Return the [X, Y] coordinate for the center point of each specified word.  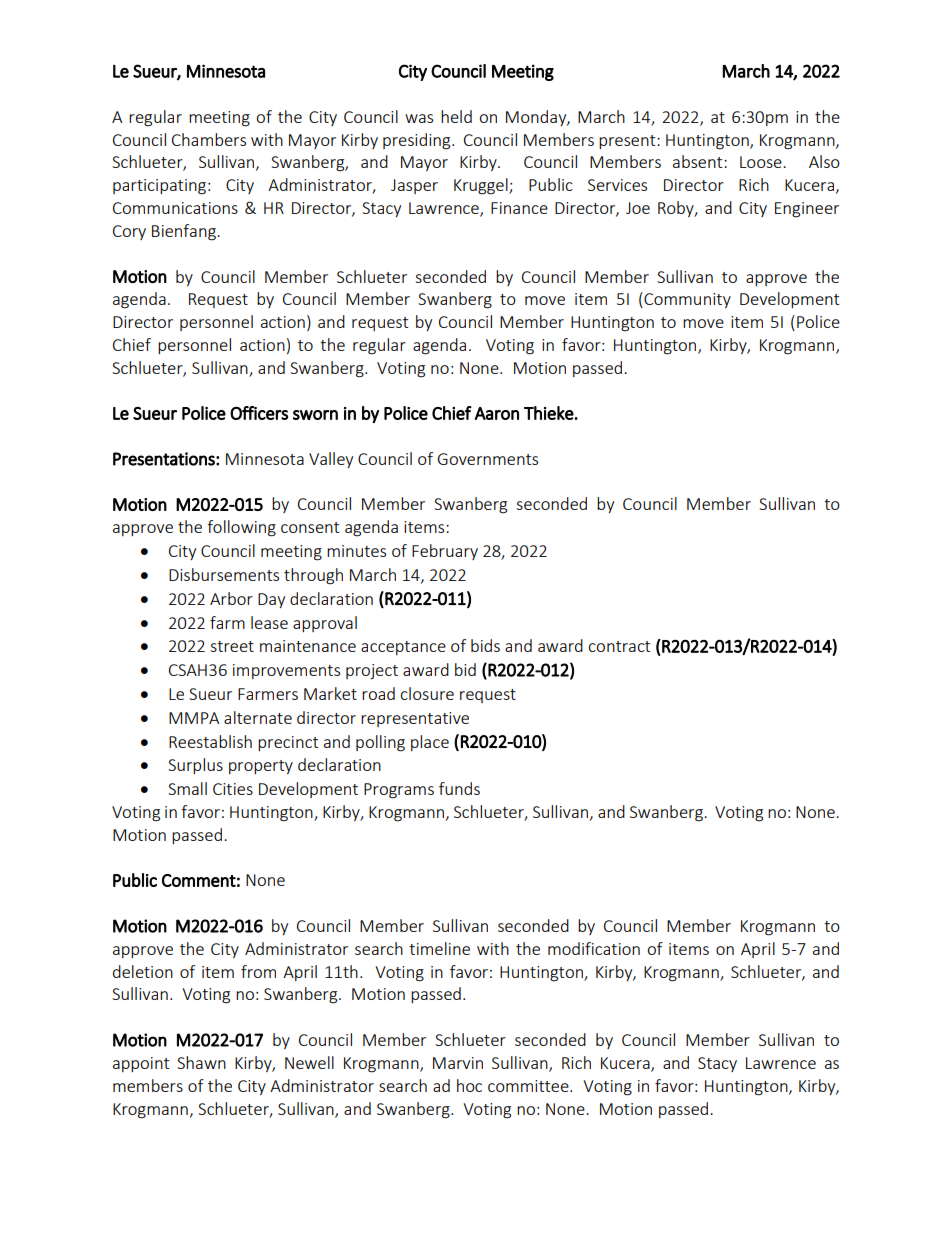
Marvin [458, 1063]
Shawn [201, 1062]
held [456, 116]
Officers [259, 413]
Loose [762, 162]
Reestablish [210, 741]
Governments [488, 459]
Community [686, 300]
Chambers [209, 139]
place [430, 743]
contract [619, 646]
